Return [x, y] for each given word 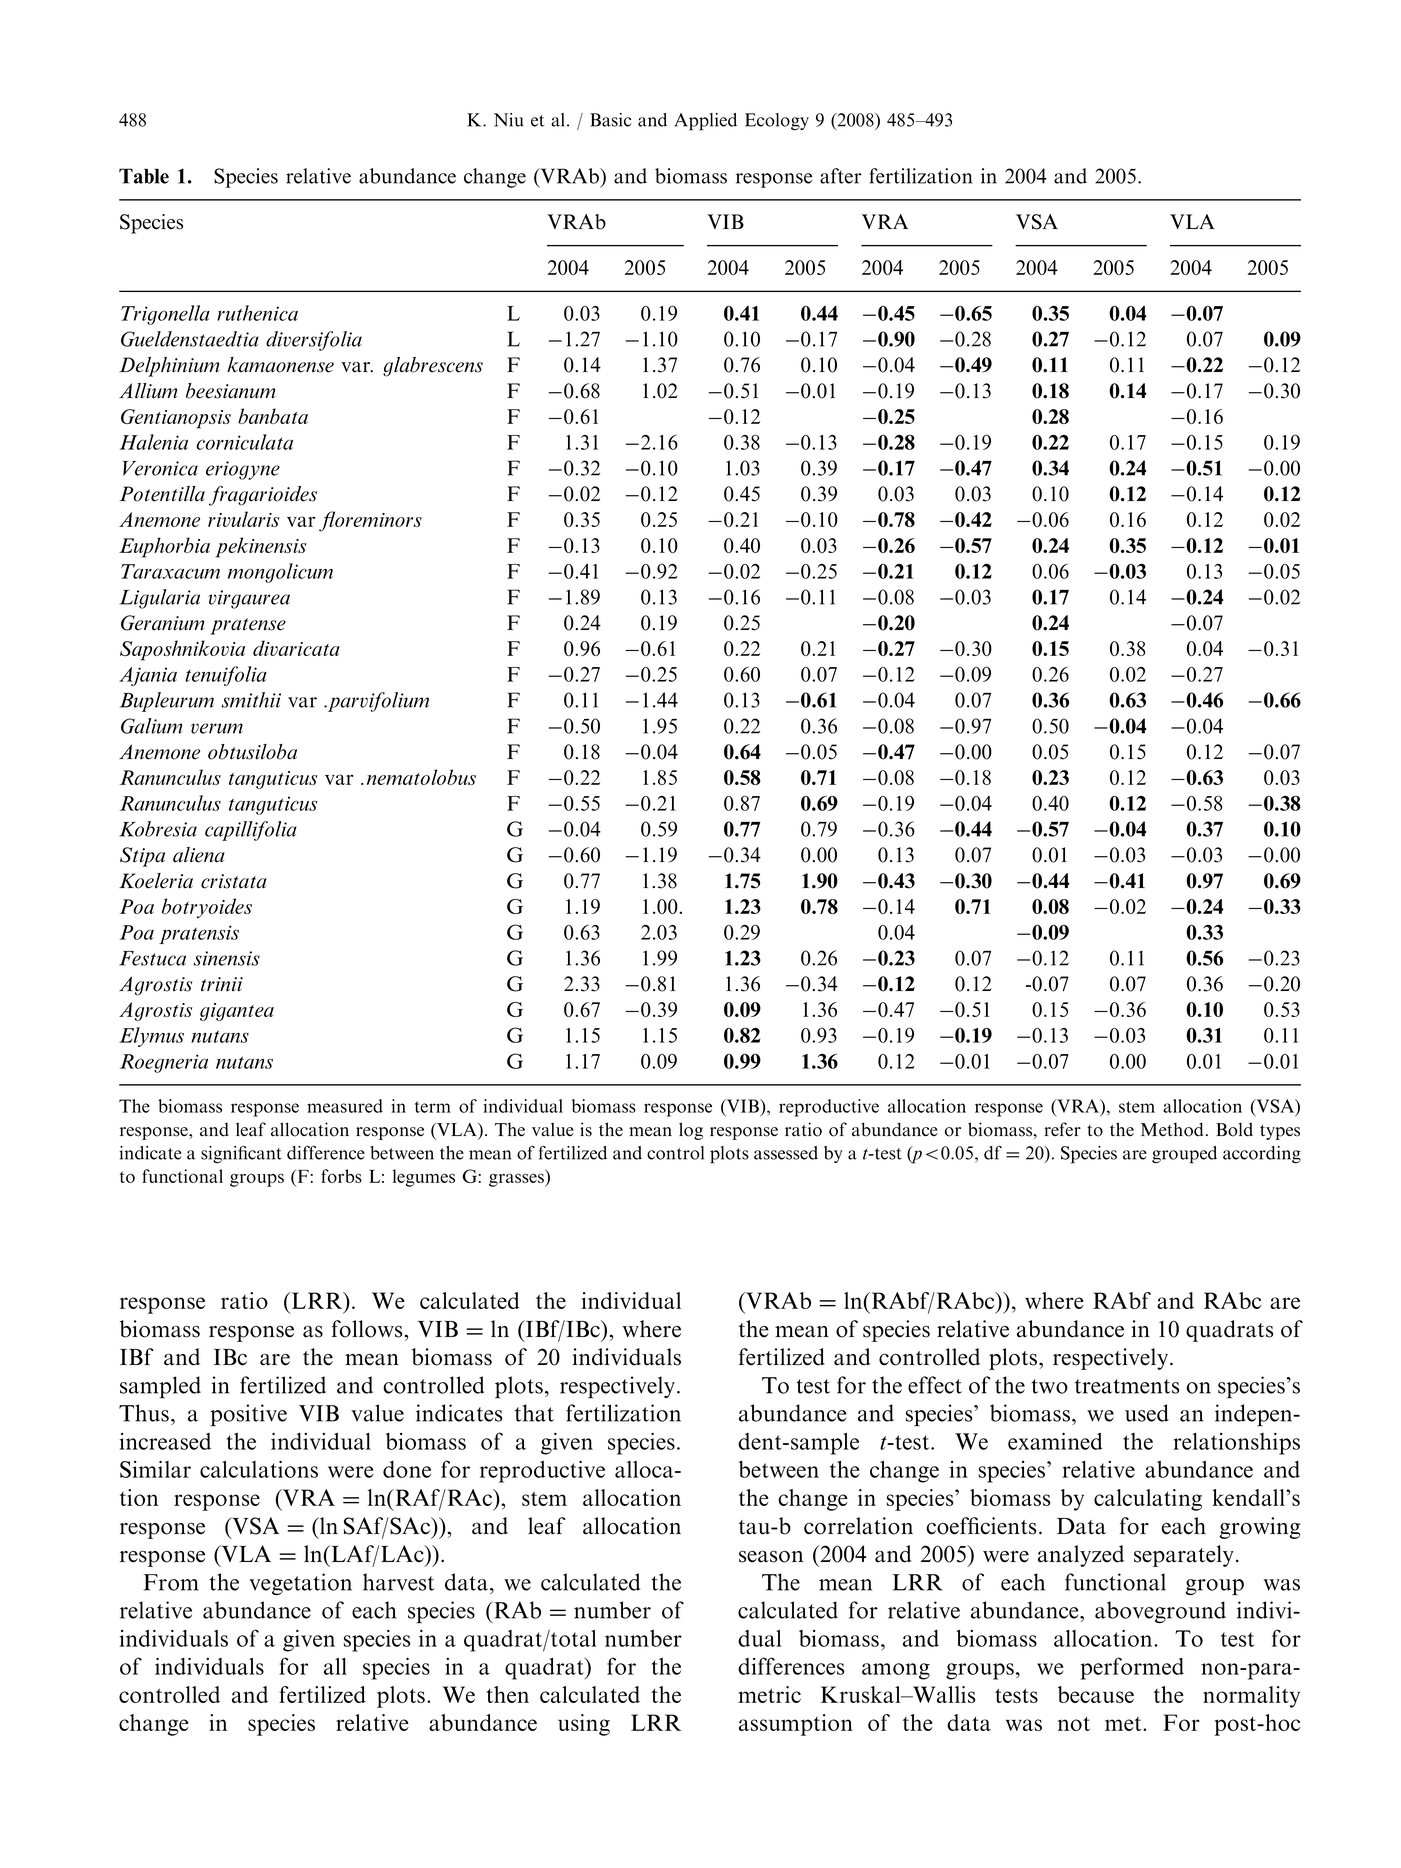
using [584, 1725]
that [534, 1413]
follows [367, 1329]
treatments [1127, 1386]
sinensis [227, 958]
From [171, 1582]
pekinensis [261, 547]
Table [144, 176]
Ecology [777, 122]
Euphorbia [164, 547]
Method [1172, 1129]
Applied [706, 122]
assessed [786, 1153]
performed [1132, 1668]
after [841, 176]
